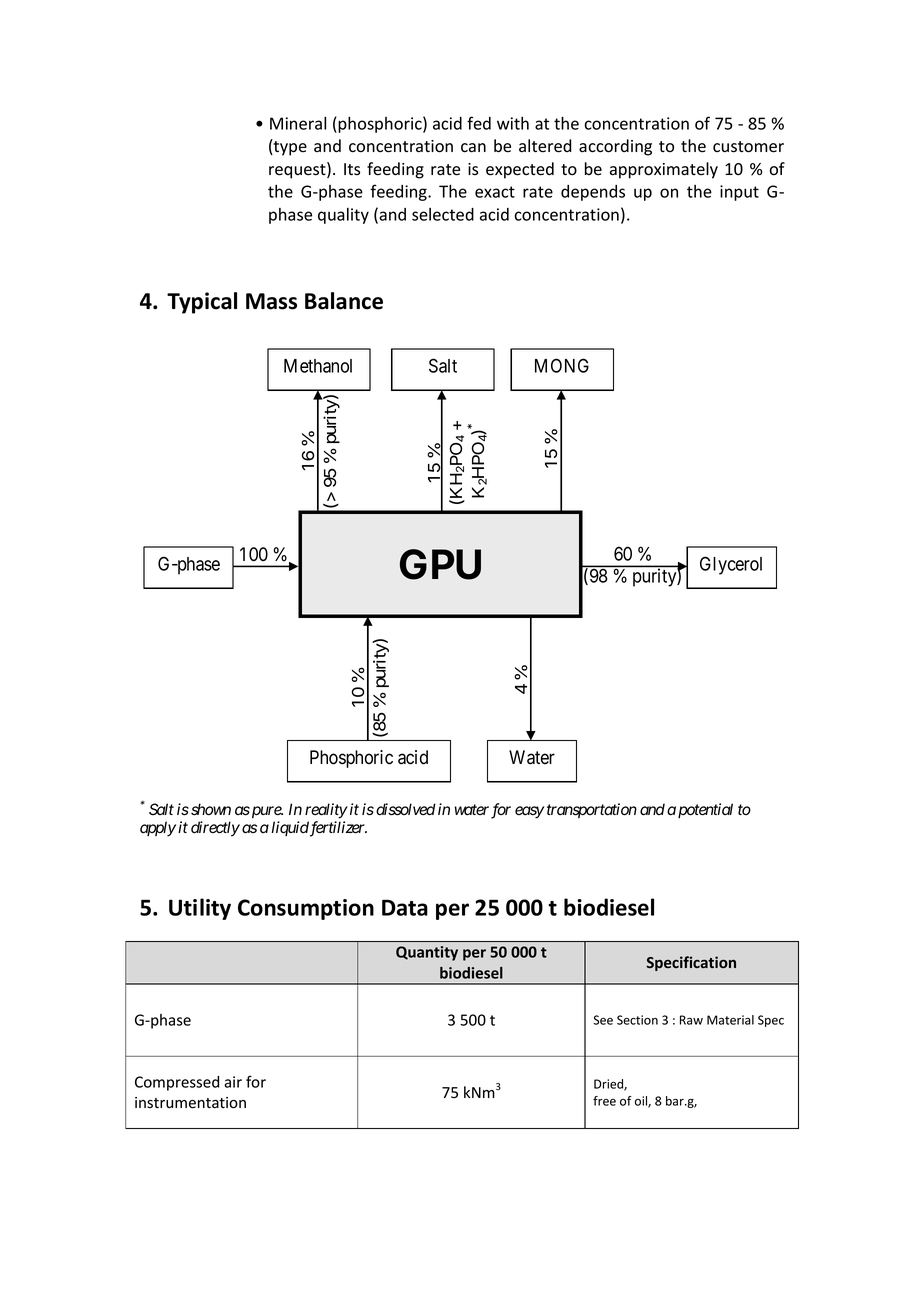 This document has height=1308, width=924. Describe the element at coordinates (233, 1082) in the document. I see `air` at that location.
